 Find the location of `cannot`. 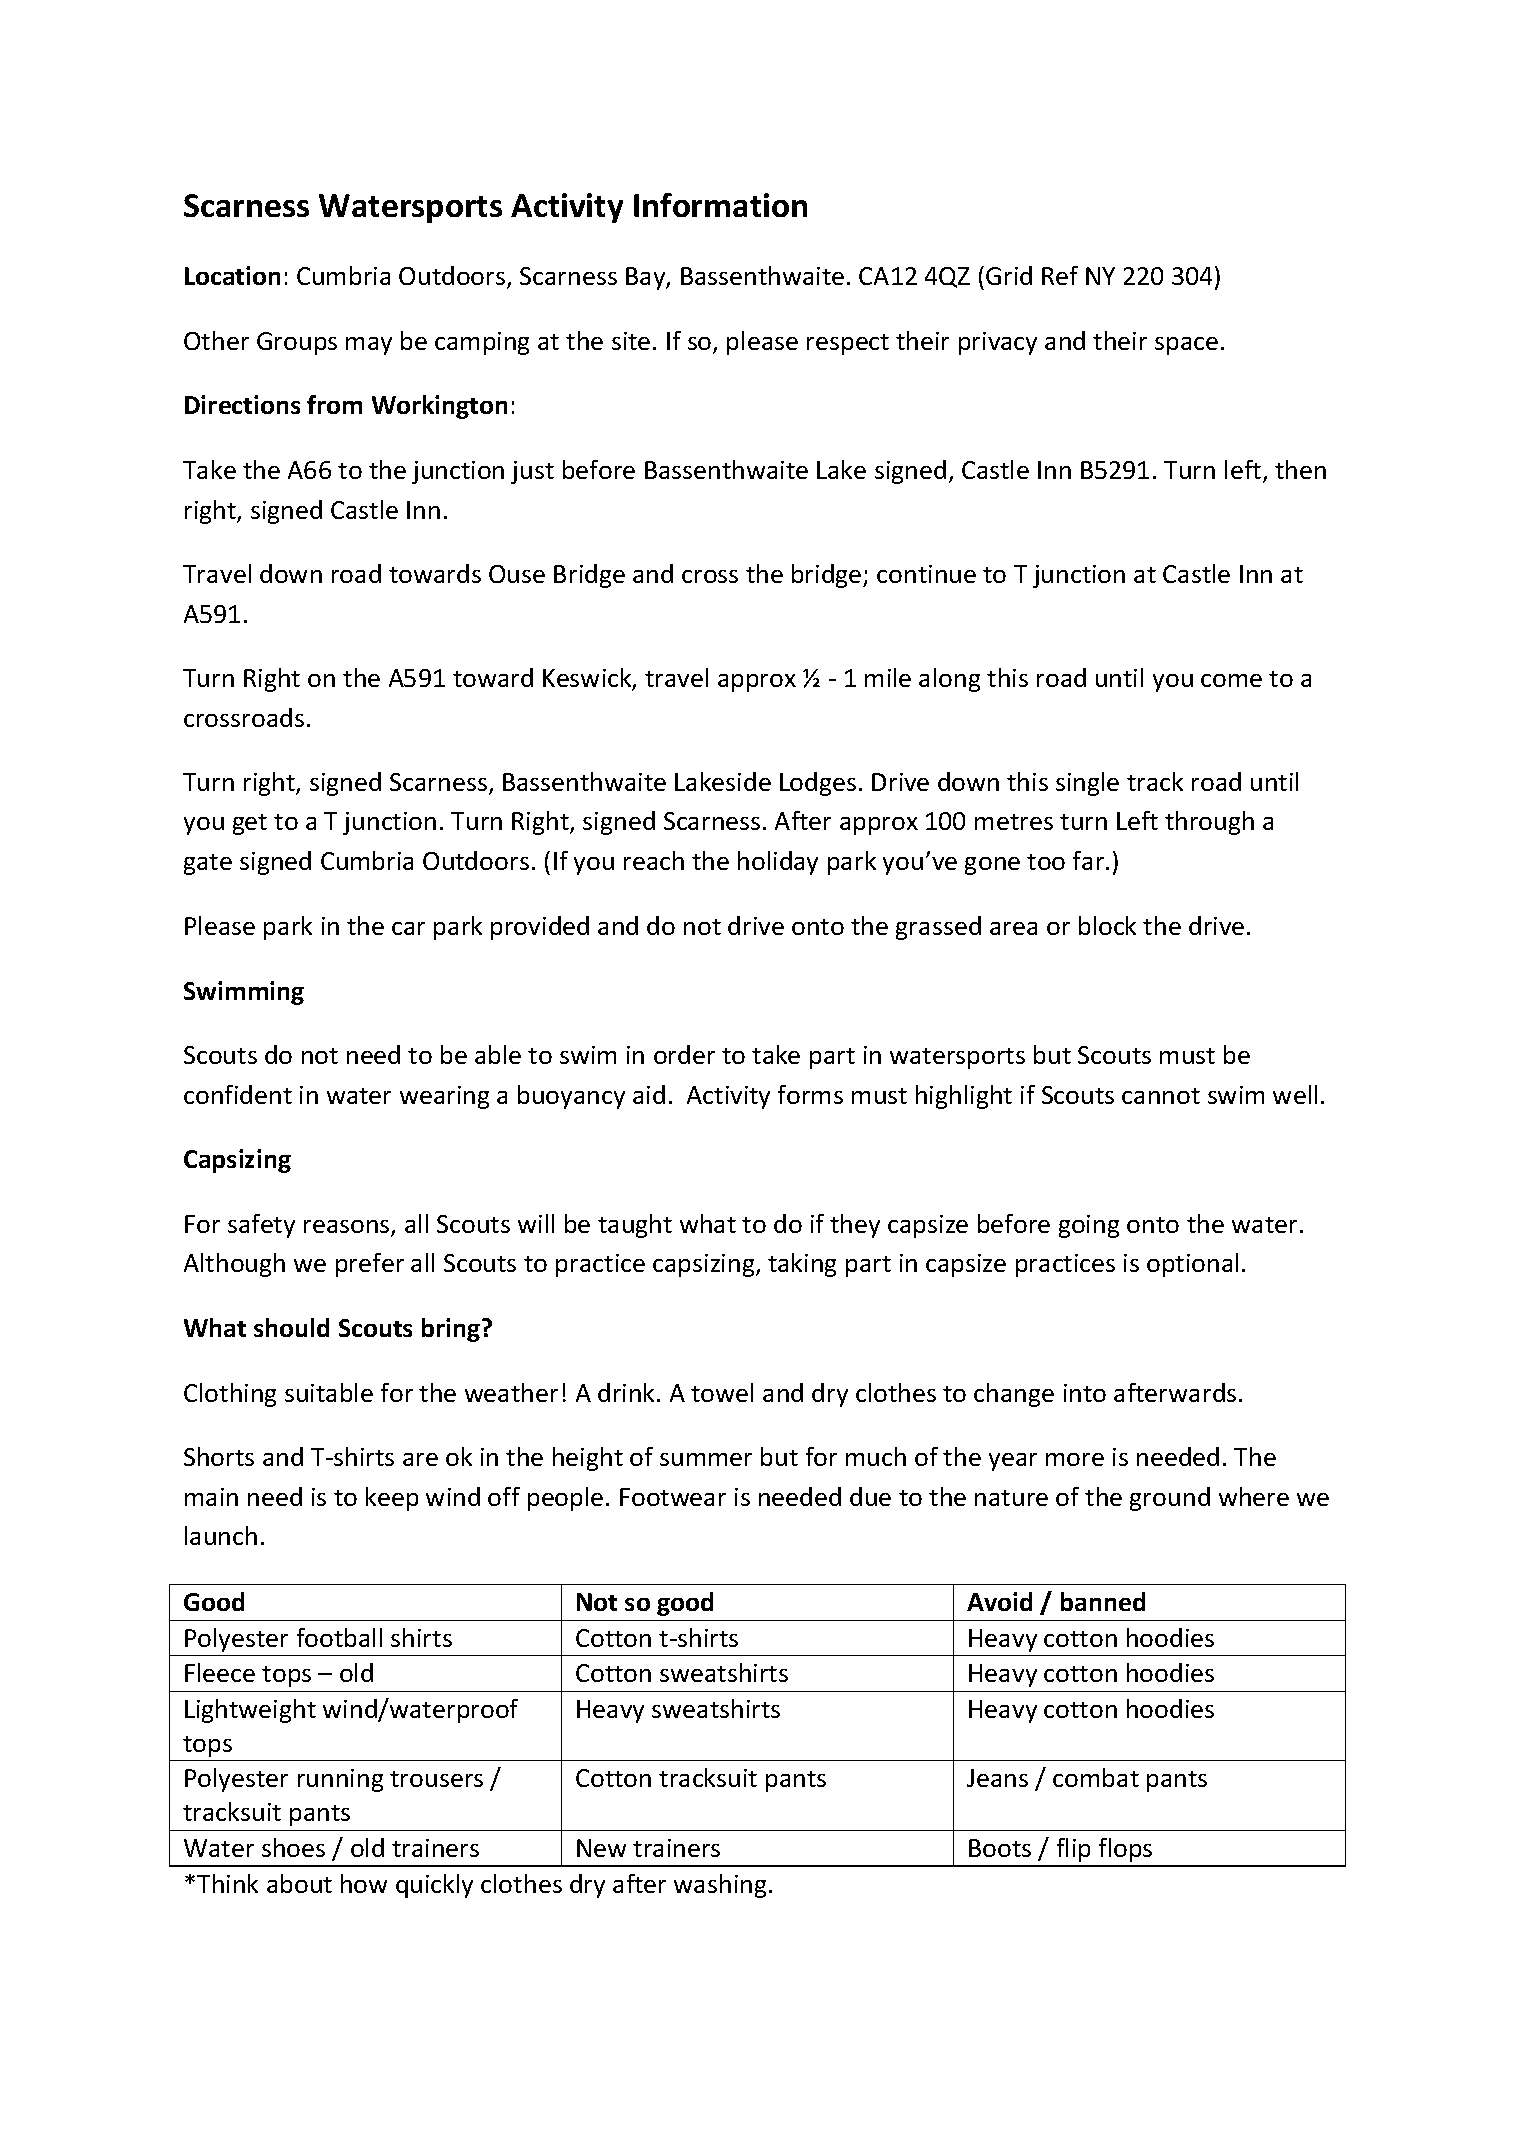

cannot is located at coordinates (1161, 1096).
